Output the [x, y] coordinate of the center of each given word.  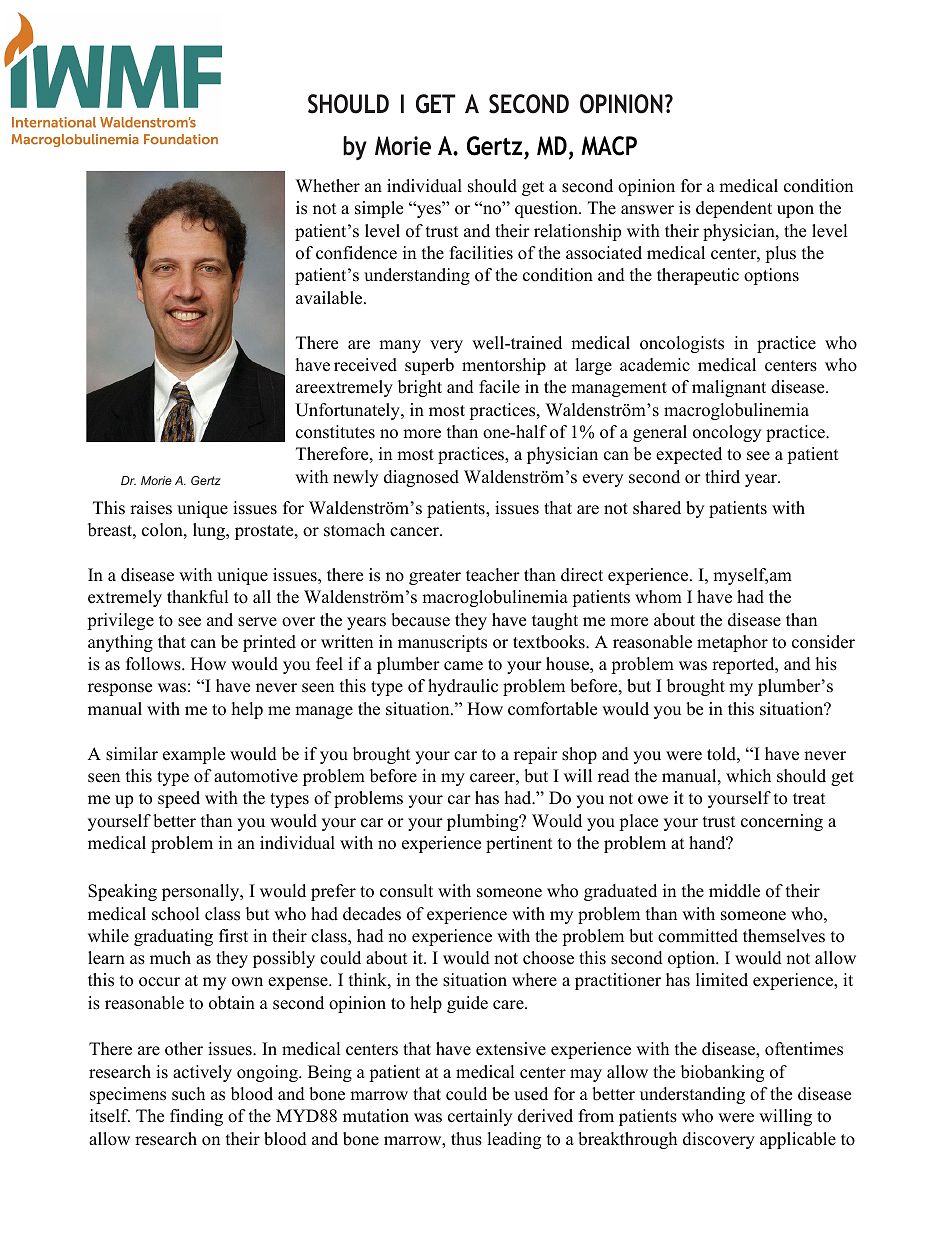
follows [154, 664]
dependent [734, 209]
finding [196, 1117]
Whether [328, 186]
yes [428, 211]
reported [744, 665]
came [463, 666]
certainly [480, 1117]
